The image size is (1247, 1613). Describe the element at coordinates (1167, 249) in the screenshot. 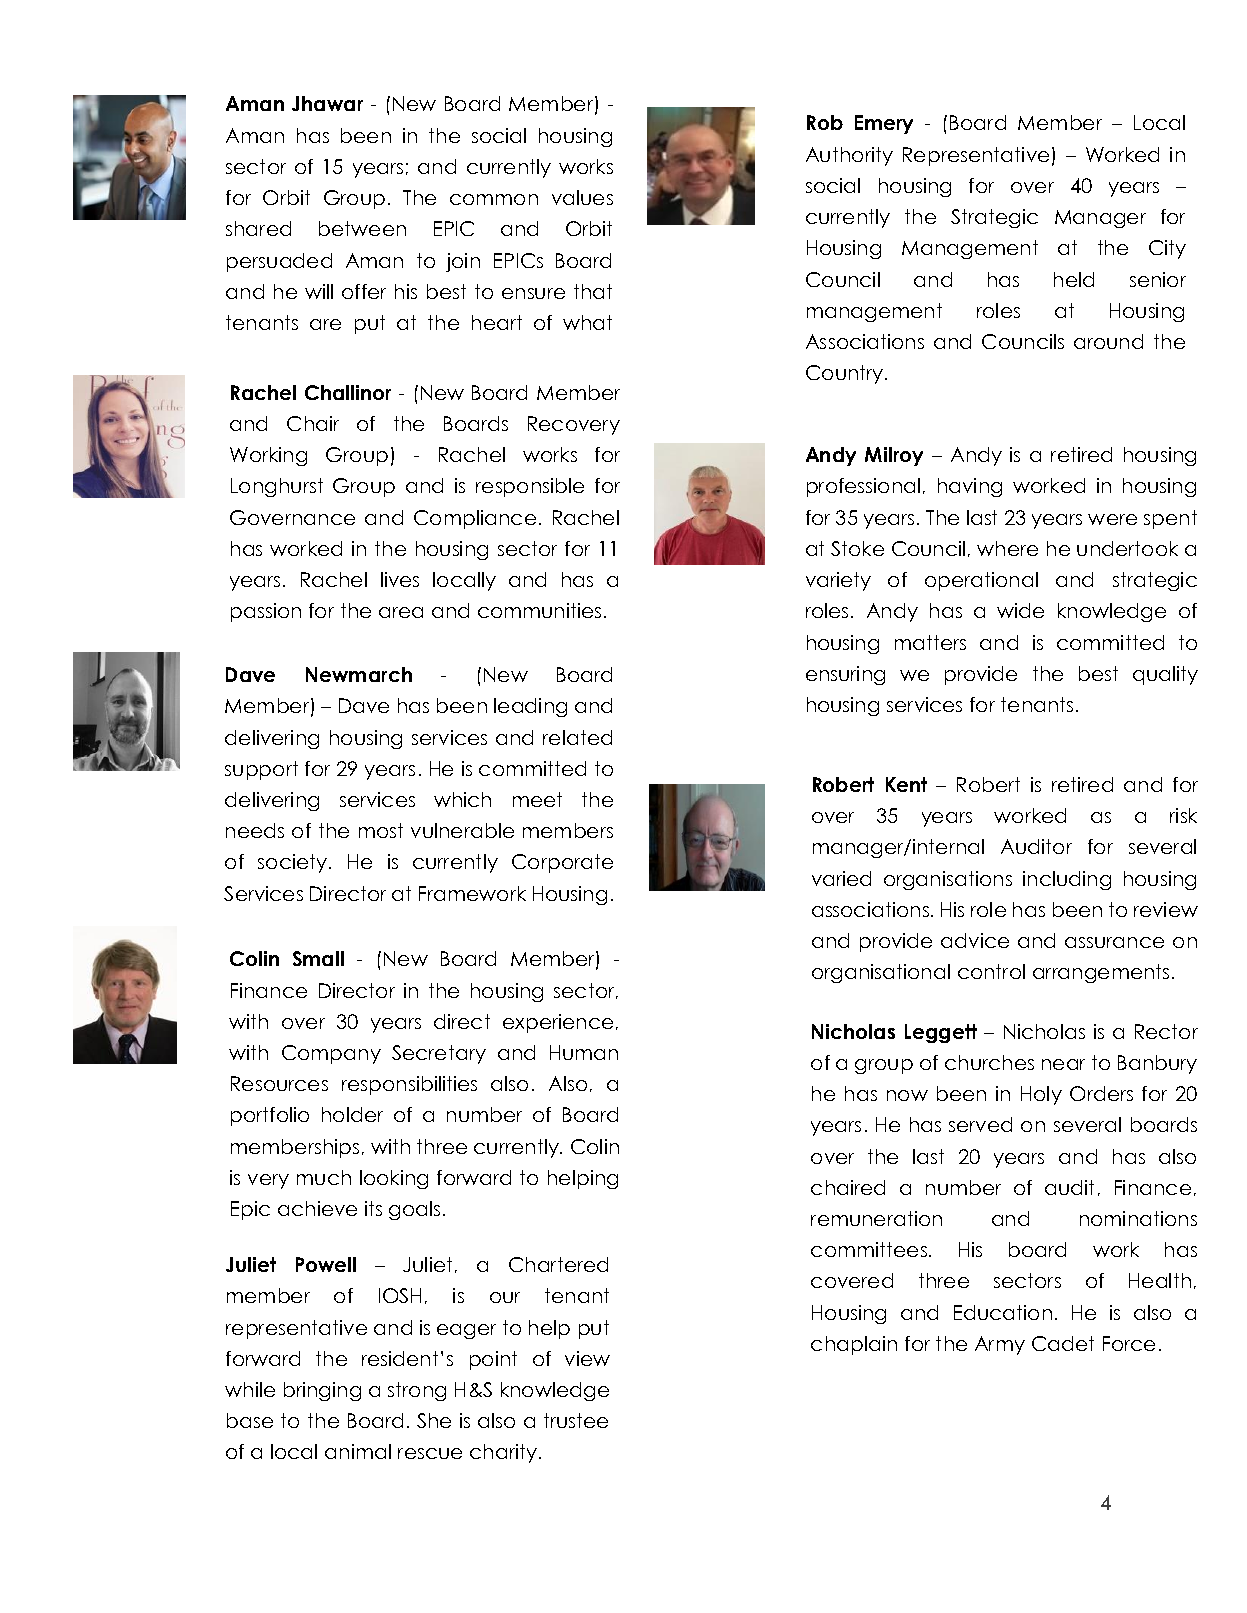

I see `City` at that location.
